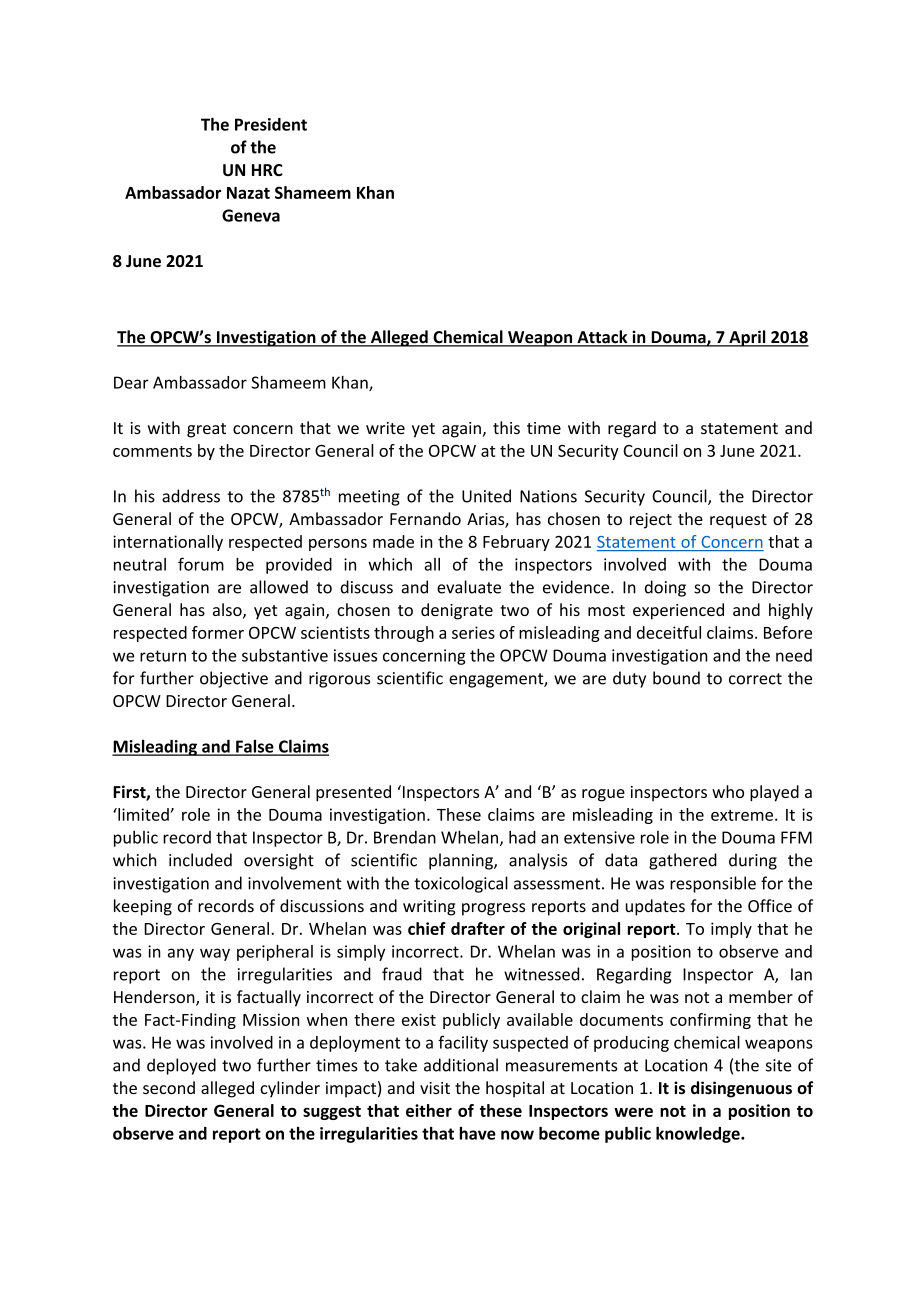 The image size is (924, 1308). I want to click on series, so click(473, 632).
